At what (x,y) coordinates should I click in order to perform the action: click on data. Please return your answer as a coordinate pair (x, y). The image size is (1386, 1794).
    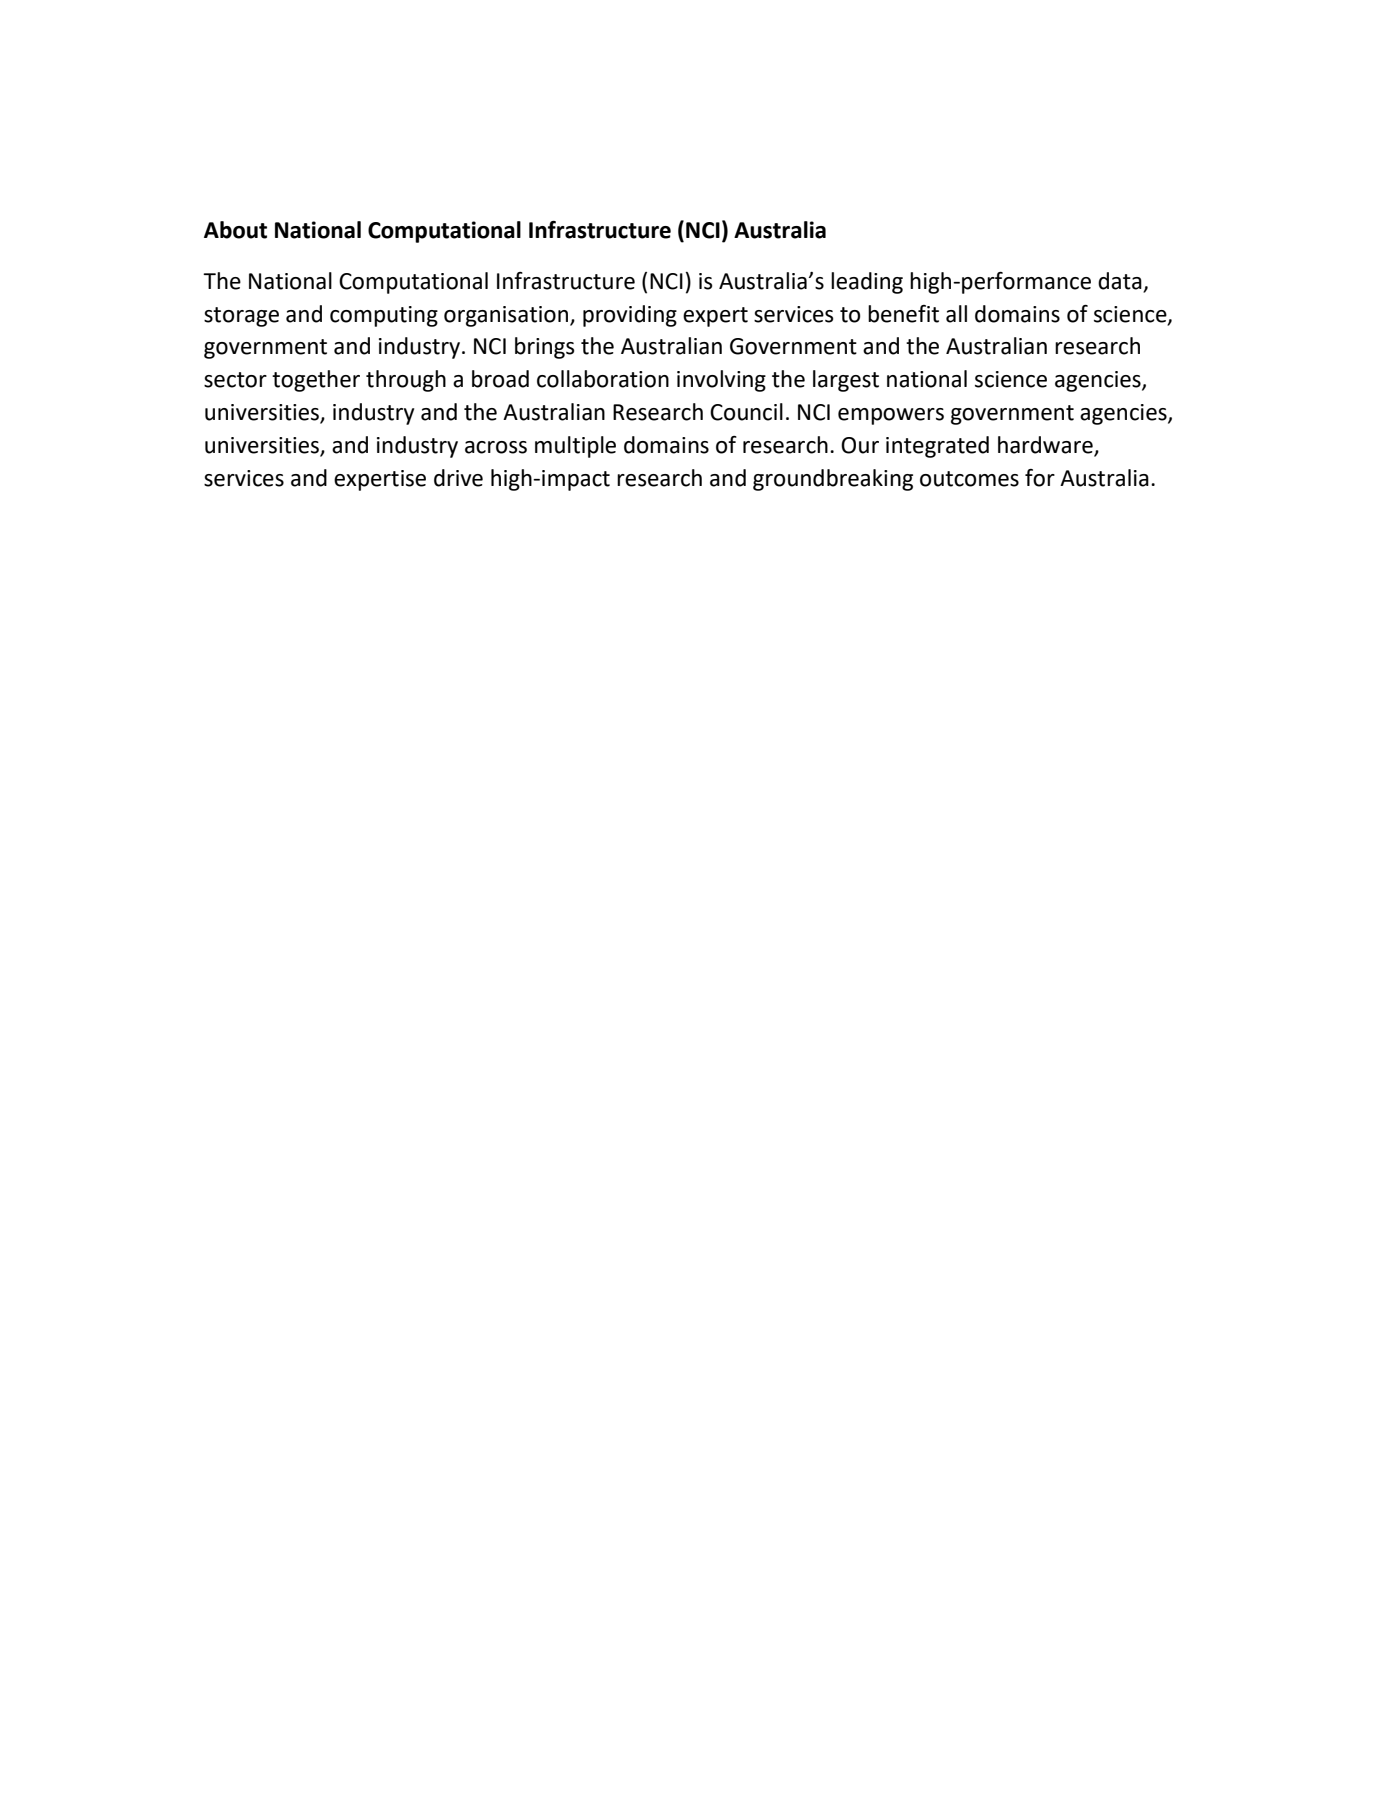
    Looking at the image, I should click on (1120, 281).
